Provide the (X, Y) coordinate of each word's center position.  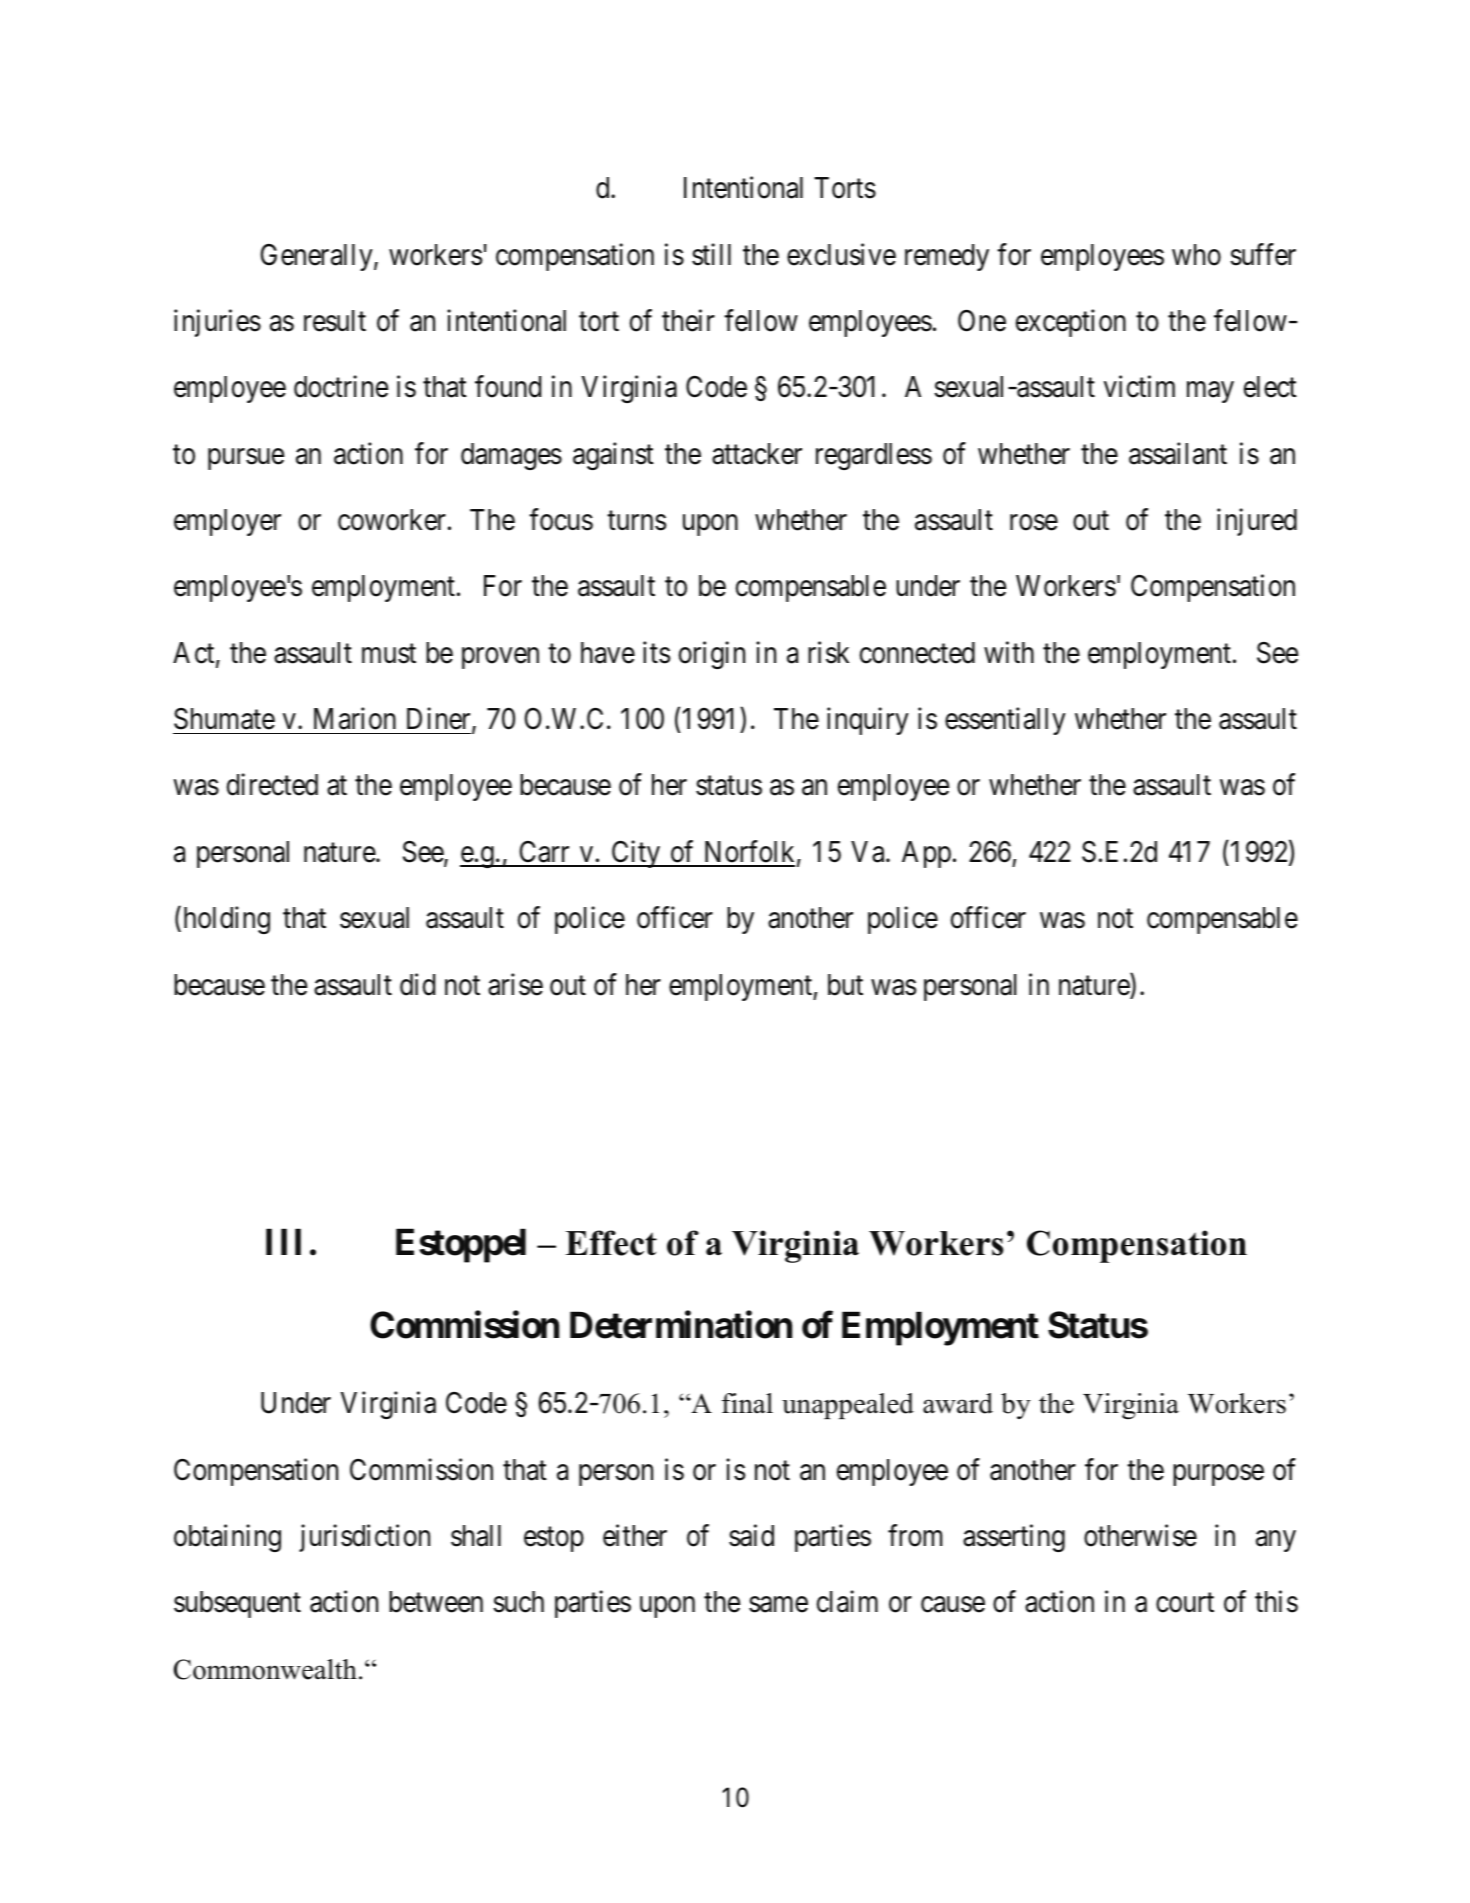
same (778, 1605)
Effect (611, 1243)
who (1196, 255)
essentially (1005, 721)
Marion (355, 718)
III (283, 1242)
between (436, 1602)
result (335, 321)
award (958, 1403)
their (688, 320)
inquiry (868, 721)
